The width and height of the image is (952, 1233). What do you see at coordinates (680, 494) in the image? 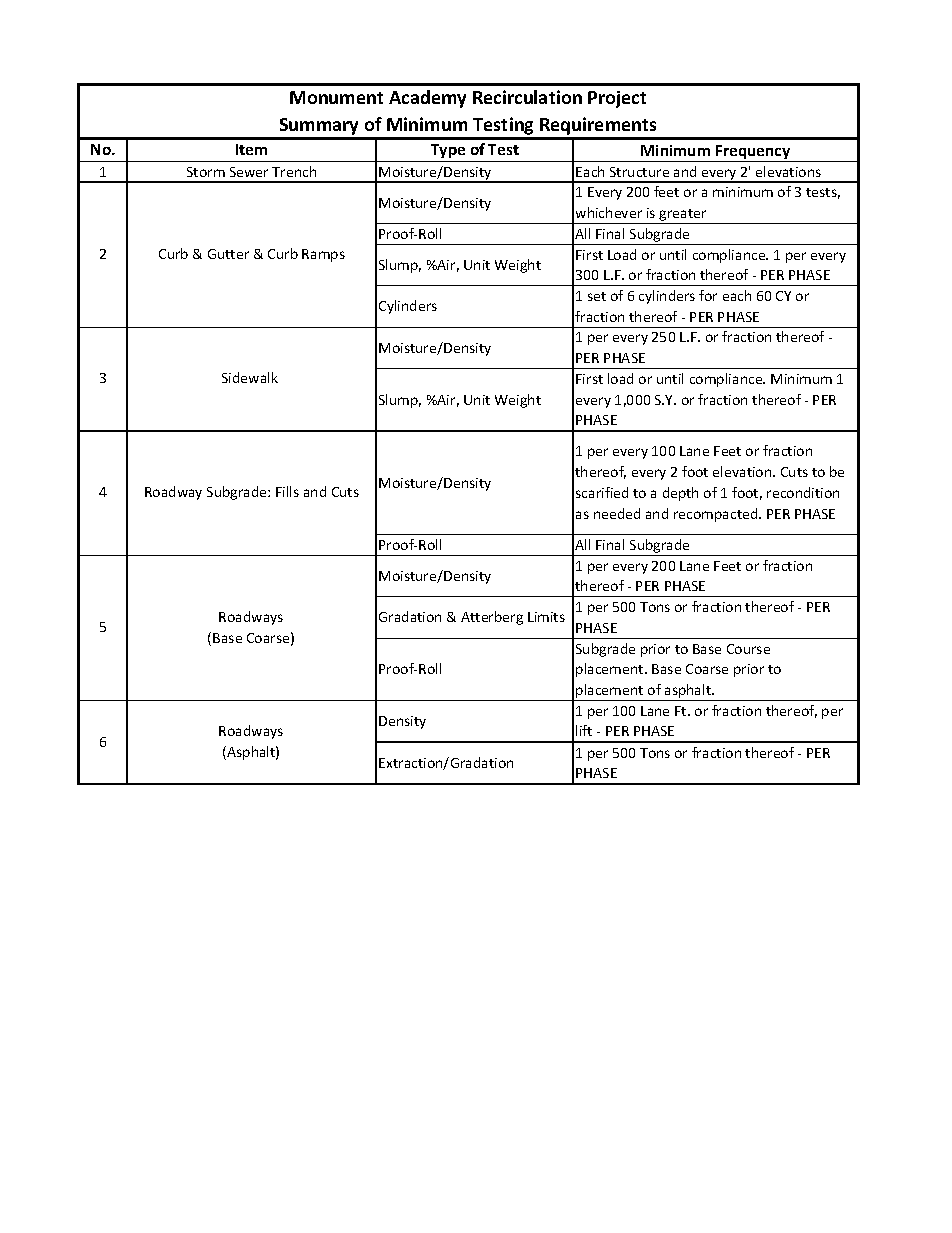
I see `depth` at bounding box center [680, 494].
